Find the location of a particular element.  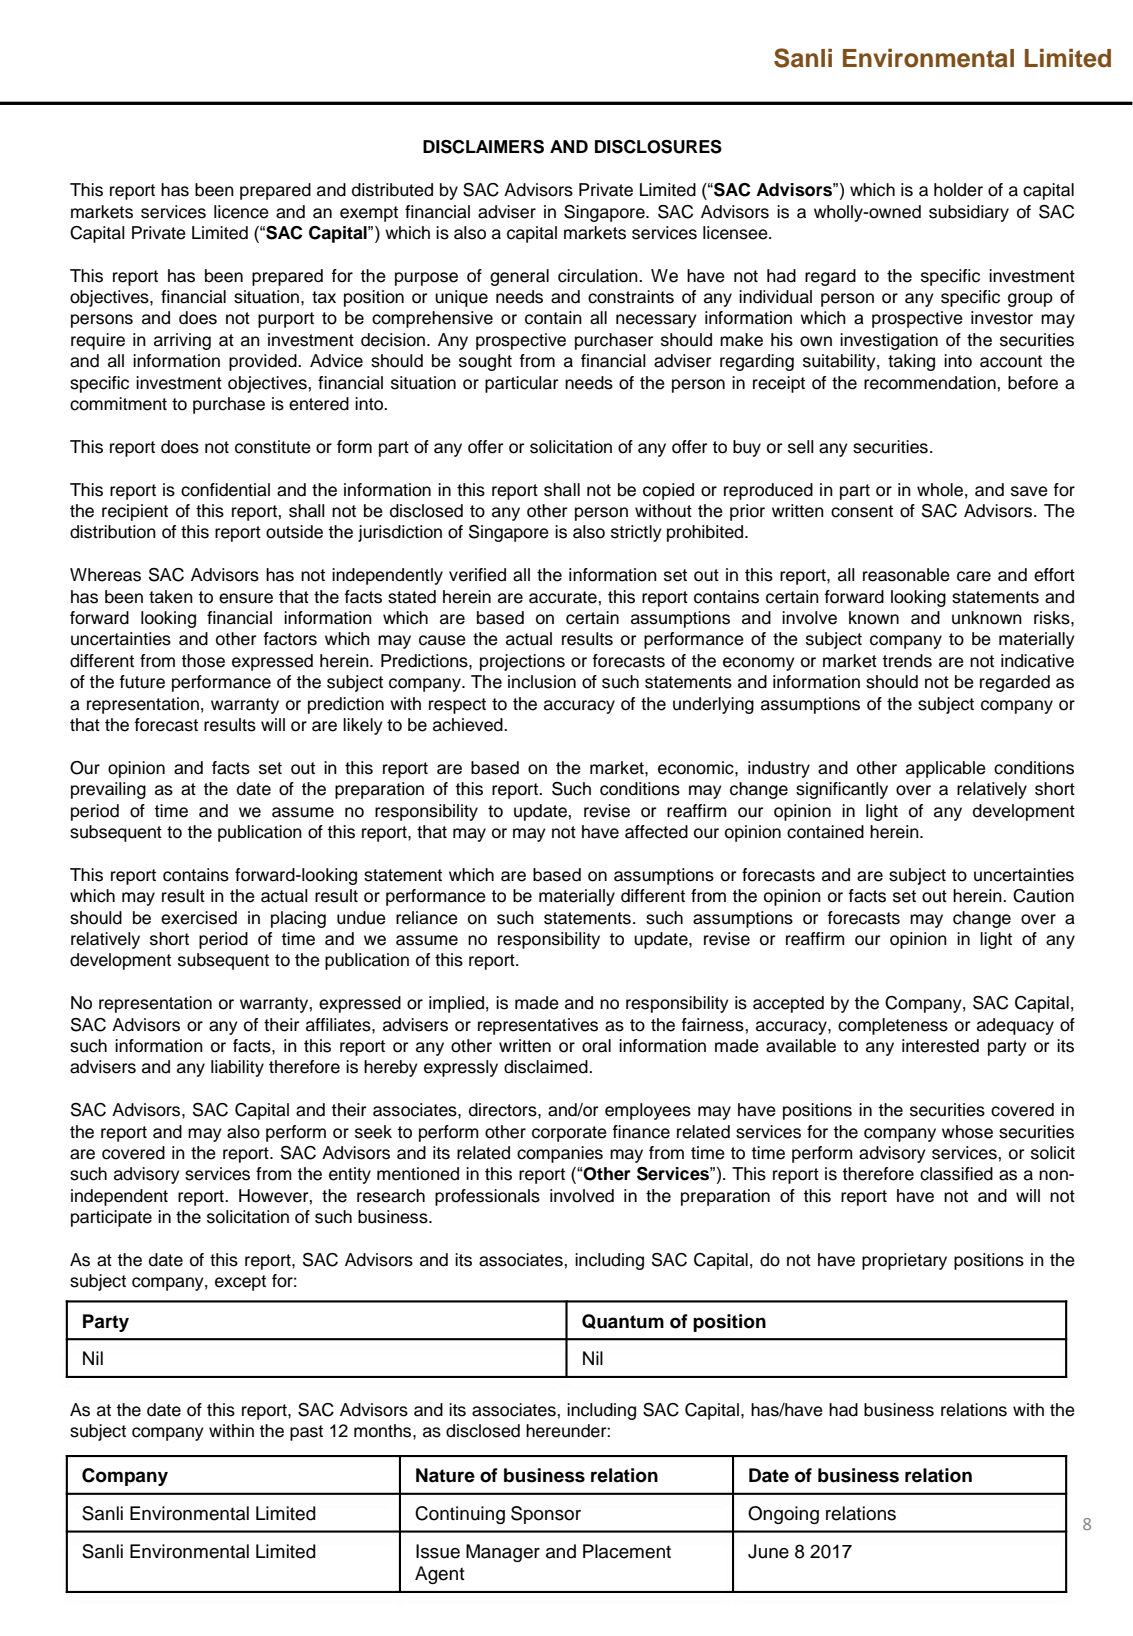

Sponsor is located at coordinates (546, 1515).
